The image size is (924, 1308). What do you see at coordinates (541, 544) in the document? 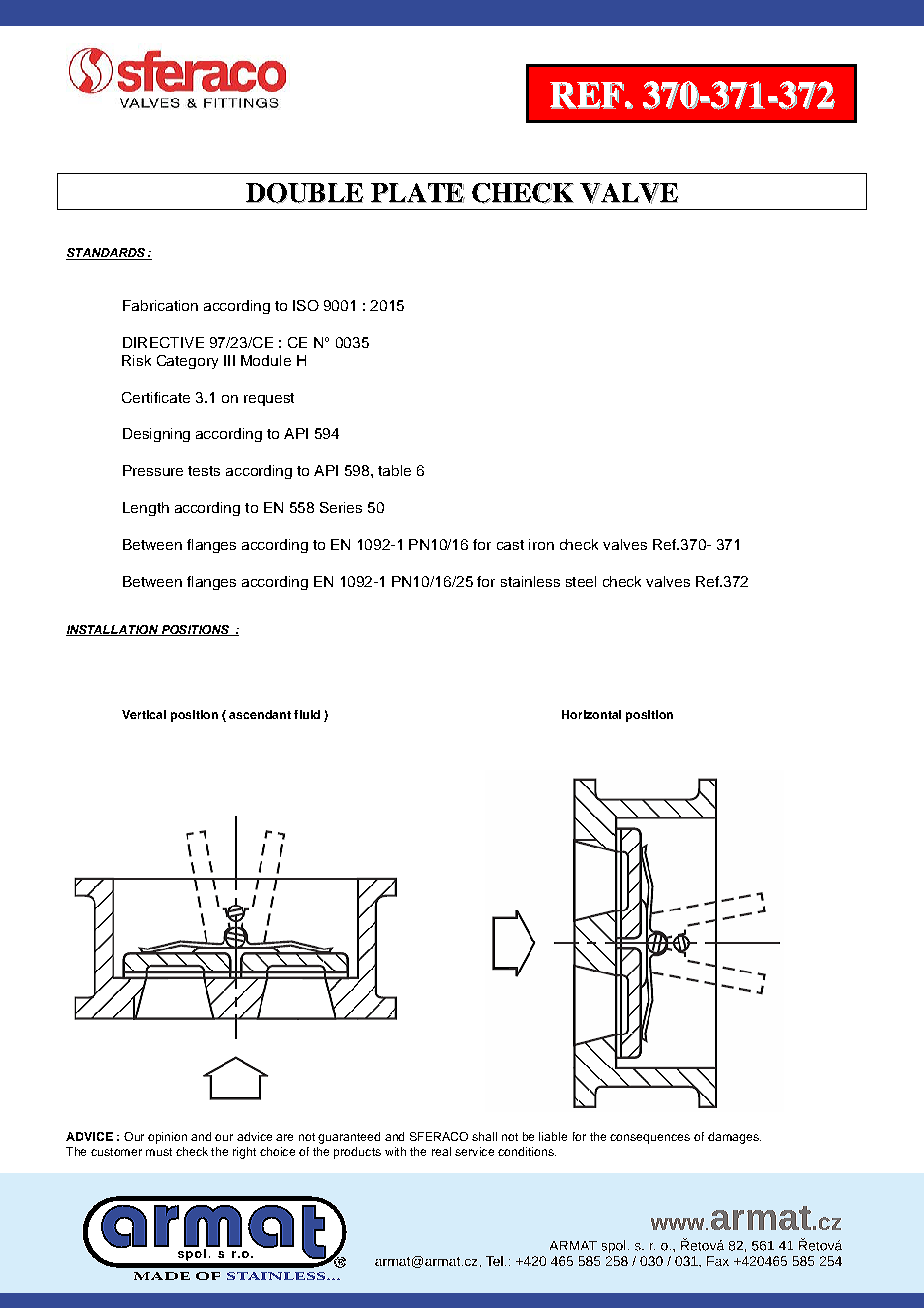
I see `iron` at bounding box center [541, 544].
